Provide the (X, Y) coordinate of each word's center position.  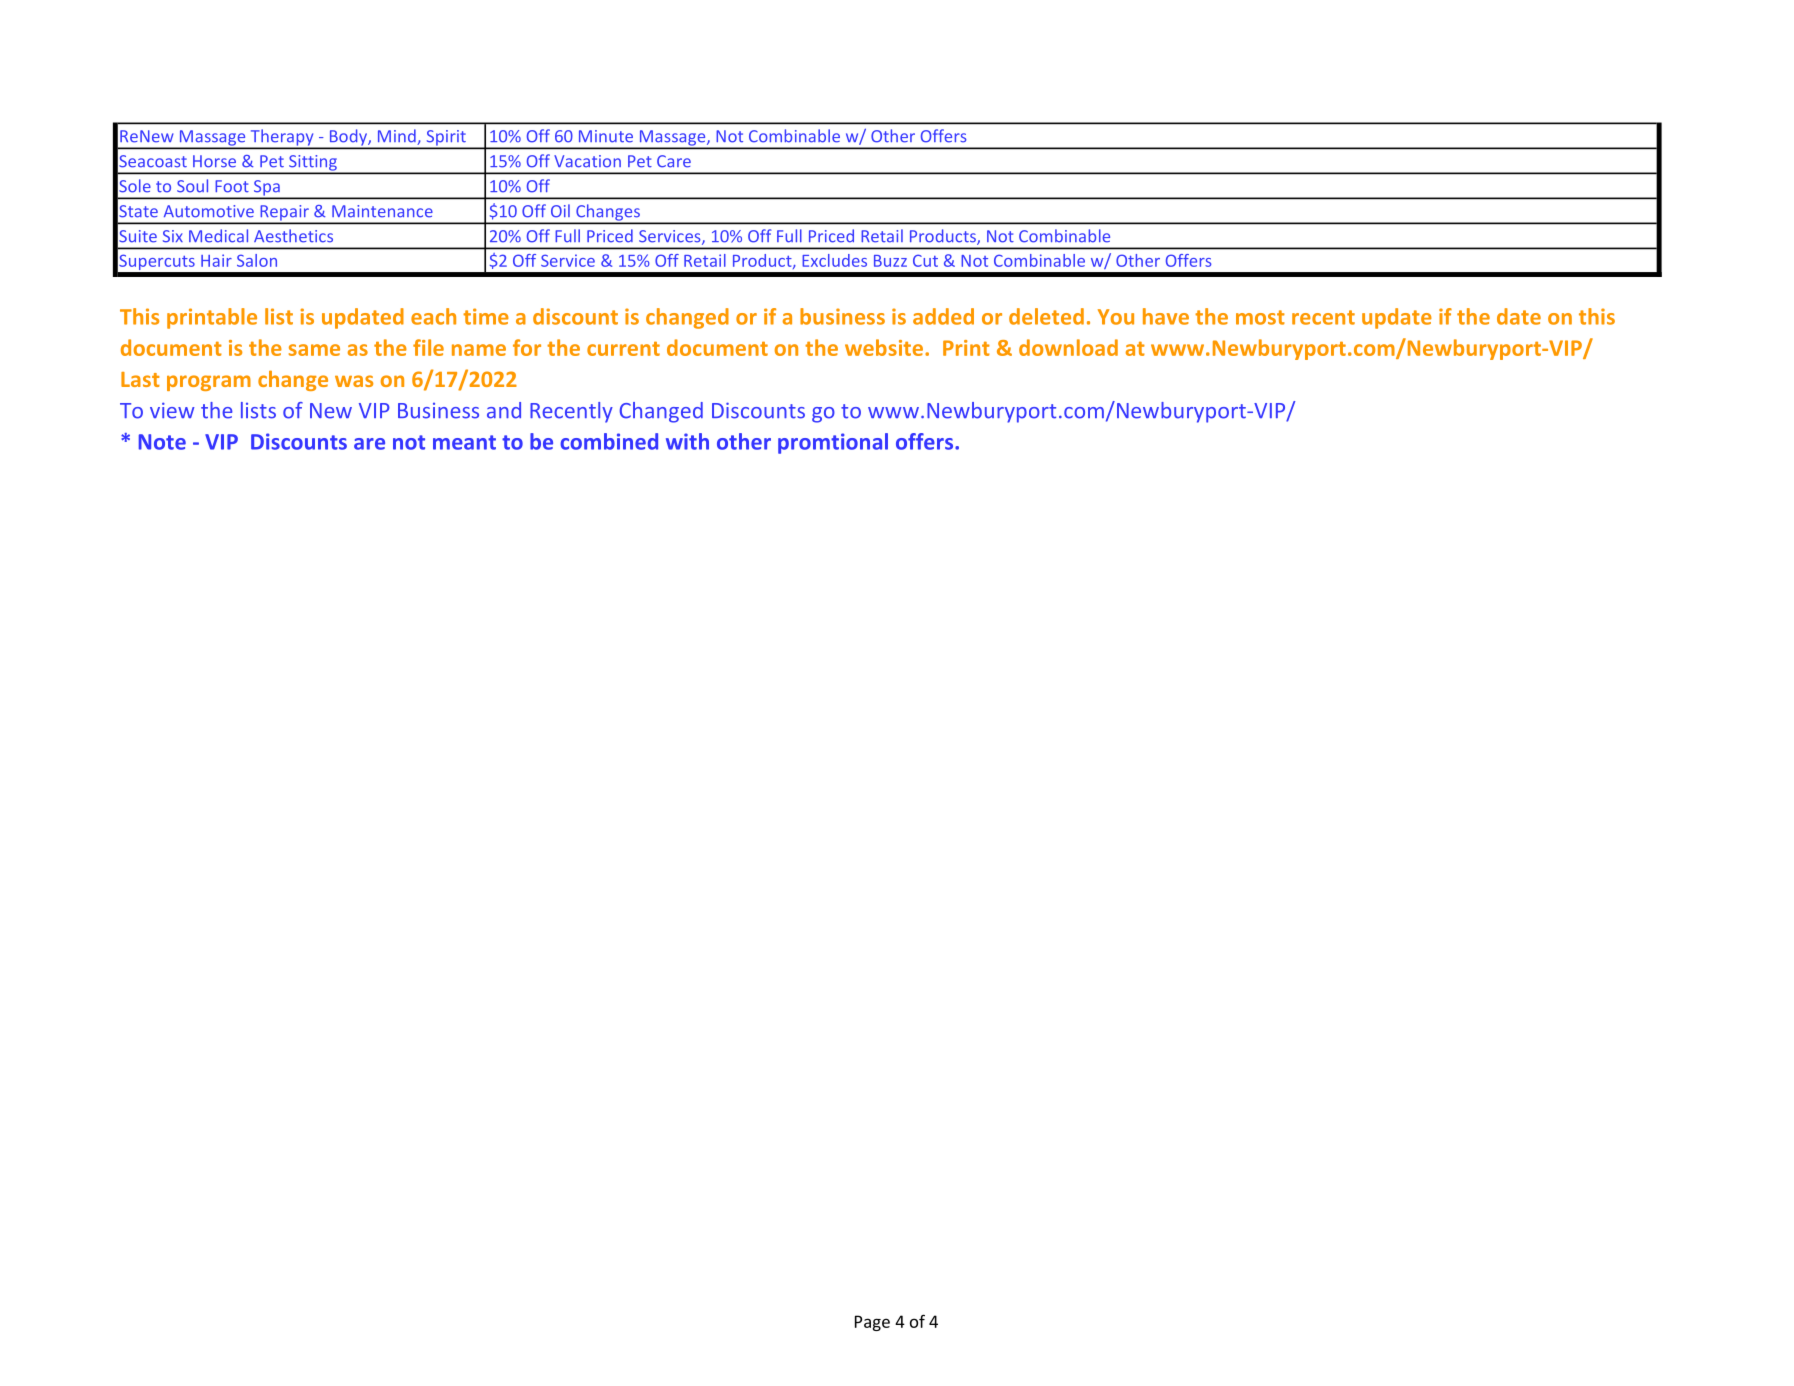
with (687, 441)
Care (674, 161)
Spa (266, 189)
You (1116, 317)
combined (609, 441)
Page (872, 1323)
